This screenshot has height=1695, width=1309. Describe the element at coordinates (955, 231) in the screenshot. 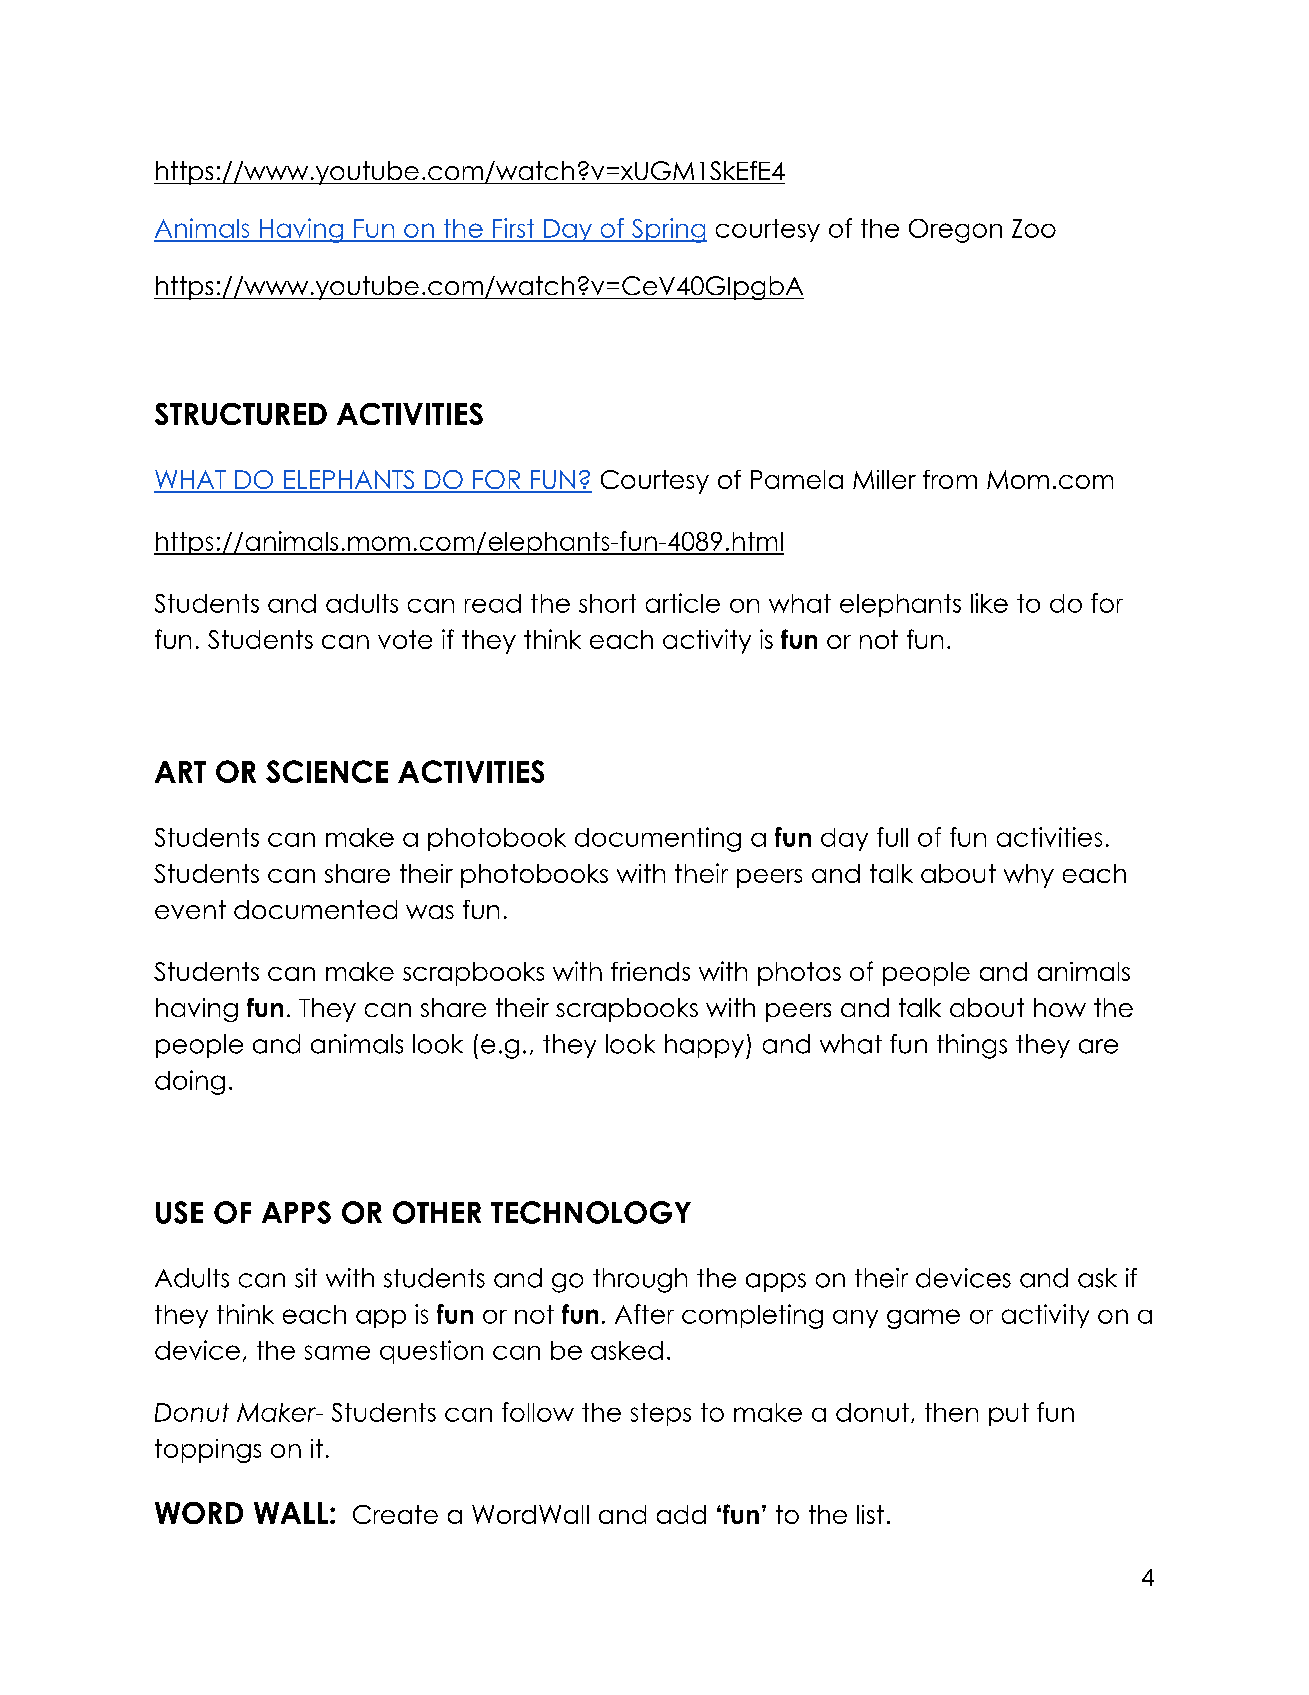

I see `Oregon` at that location.
